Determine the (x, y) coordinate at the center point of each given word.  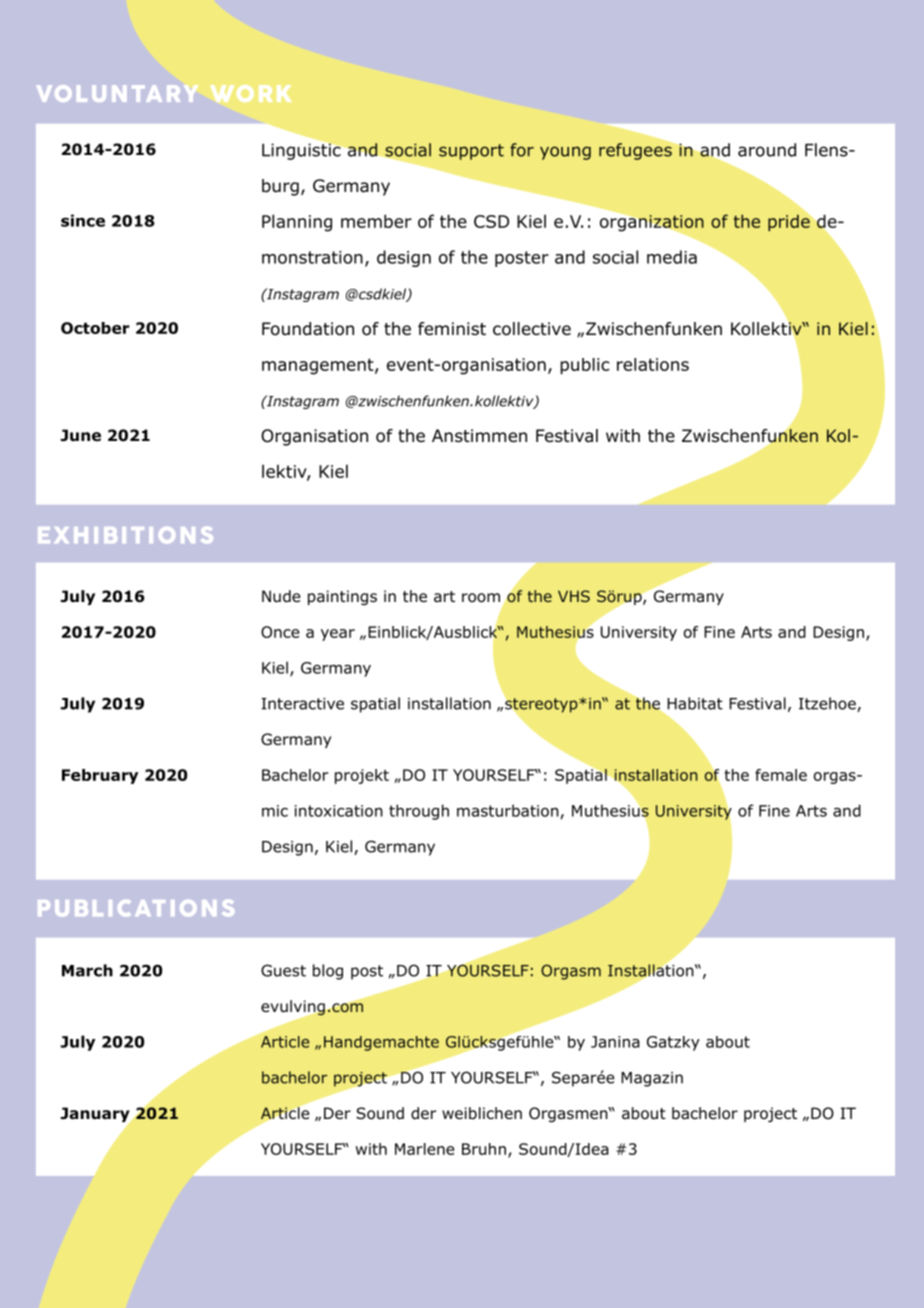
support (471, 152)
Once (280, 632)
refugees (636, 150)
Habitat (695, 703)
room (481, 598)
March (87, 970)
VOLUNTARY (117, 93)
